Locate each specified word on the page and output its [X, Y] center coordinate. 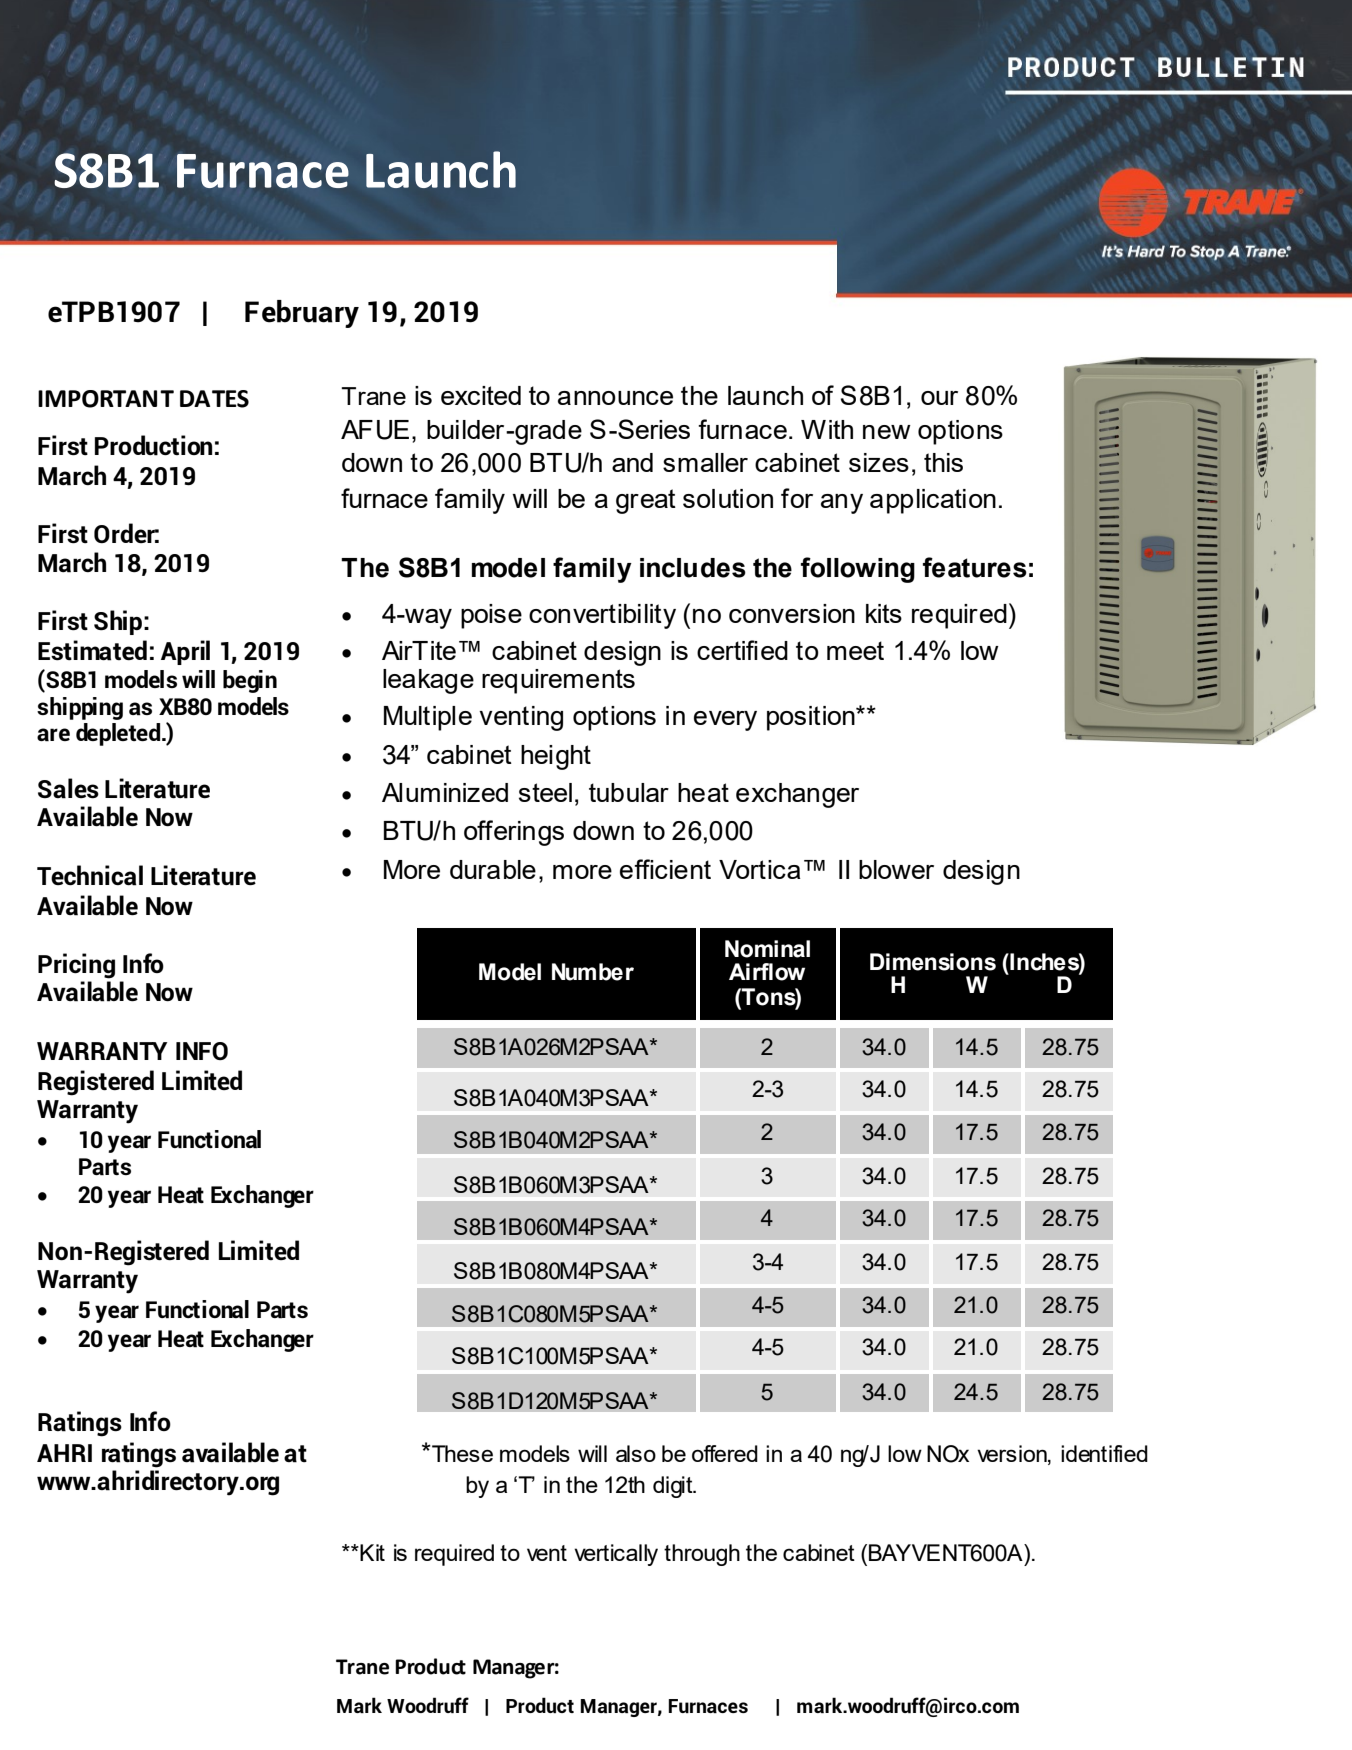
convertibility [602, 616]
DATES [214, 399]
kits [884, 613]
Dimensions [933, 962]
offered [725, 1453]
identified [1104, 1453]
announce [615, 398]
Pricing [76, 966]
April [185, 652]
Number [593, 972]
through [702, 1555]
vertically [616, 1555]
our [939, 398]
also [636, 1453]
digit [674, 1487]
